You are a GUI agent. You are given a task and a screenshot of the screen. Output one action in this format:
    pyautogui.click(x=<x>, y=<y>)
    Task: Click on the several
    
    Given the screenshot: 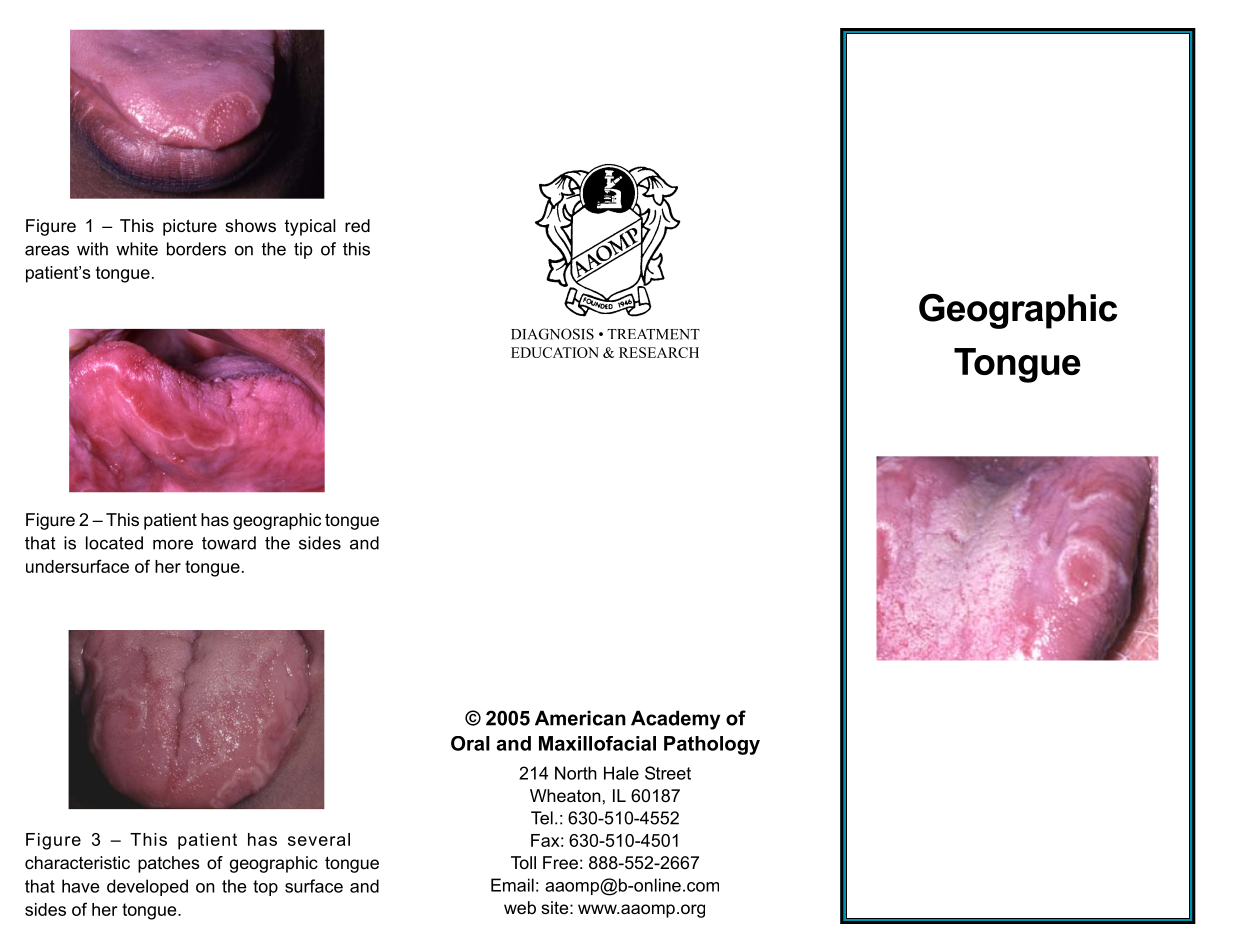 What is the action you would take?
    pyautogui.click(x=319, y=839)
